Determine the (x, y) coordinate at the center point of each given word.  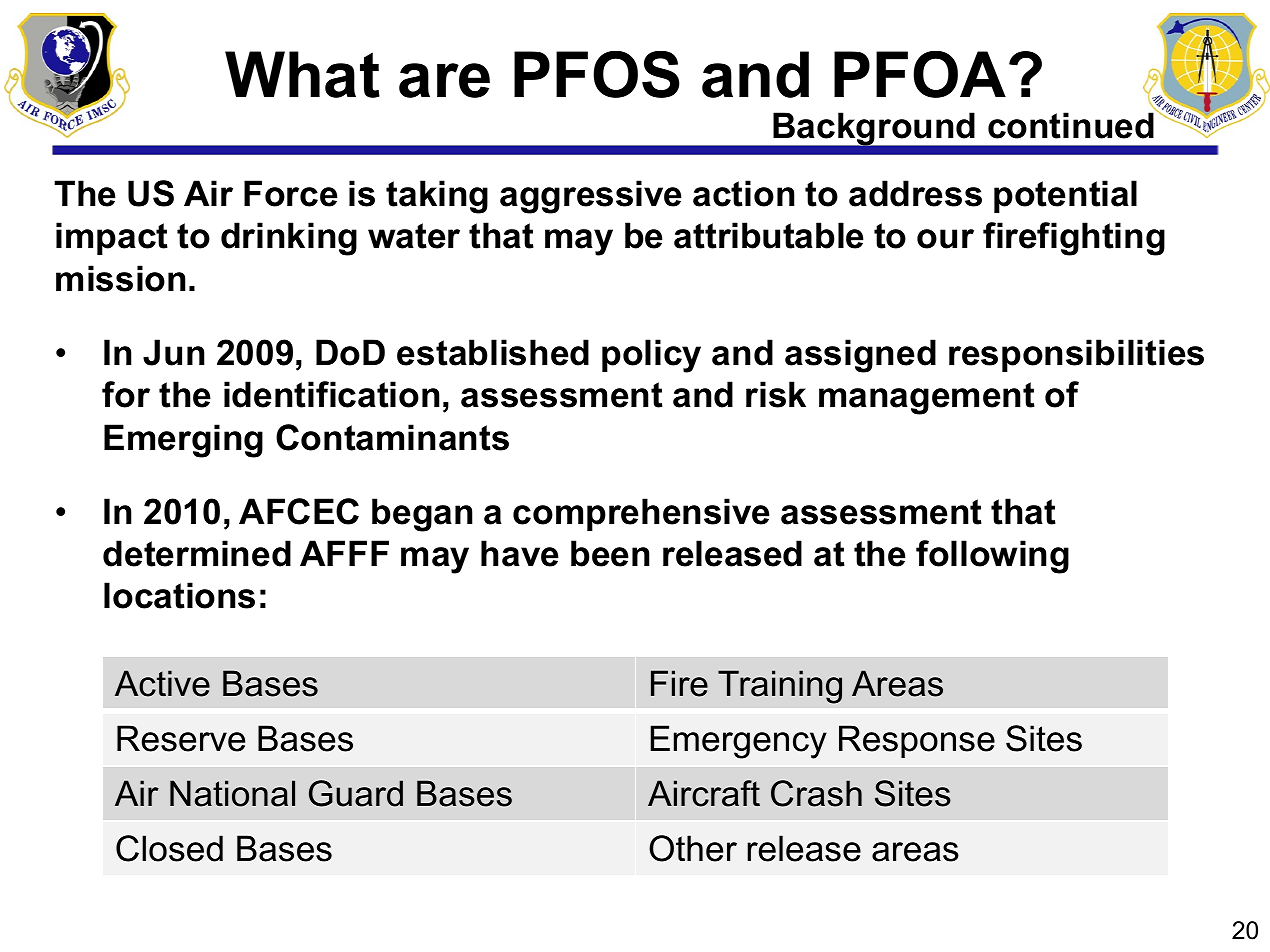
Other (693, 848)
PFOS (597, 74)
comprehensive (641, 514)
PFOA (920, 74)
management (927, 398)
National (232, 793)
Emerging (183, 441)
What (302, 74)
